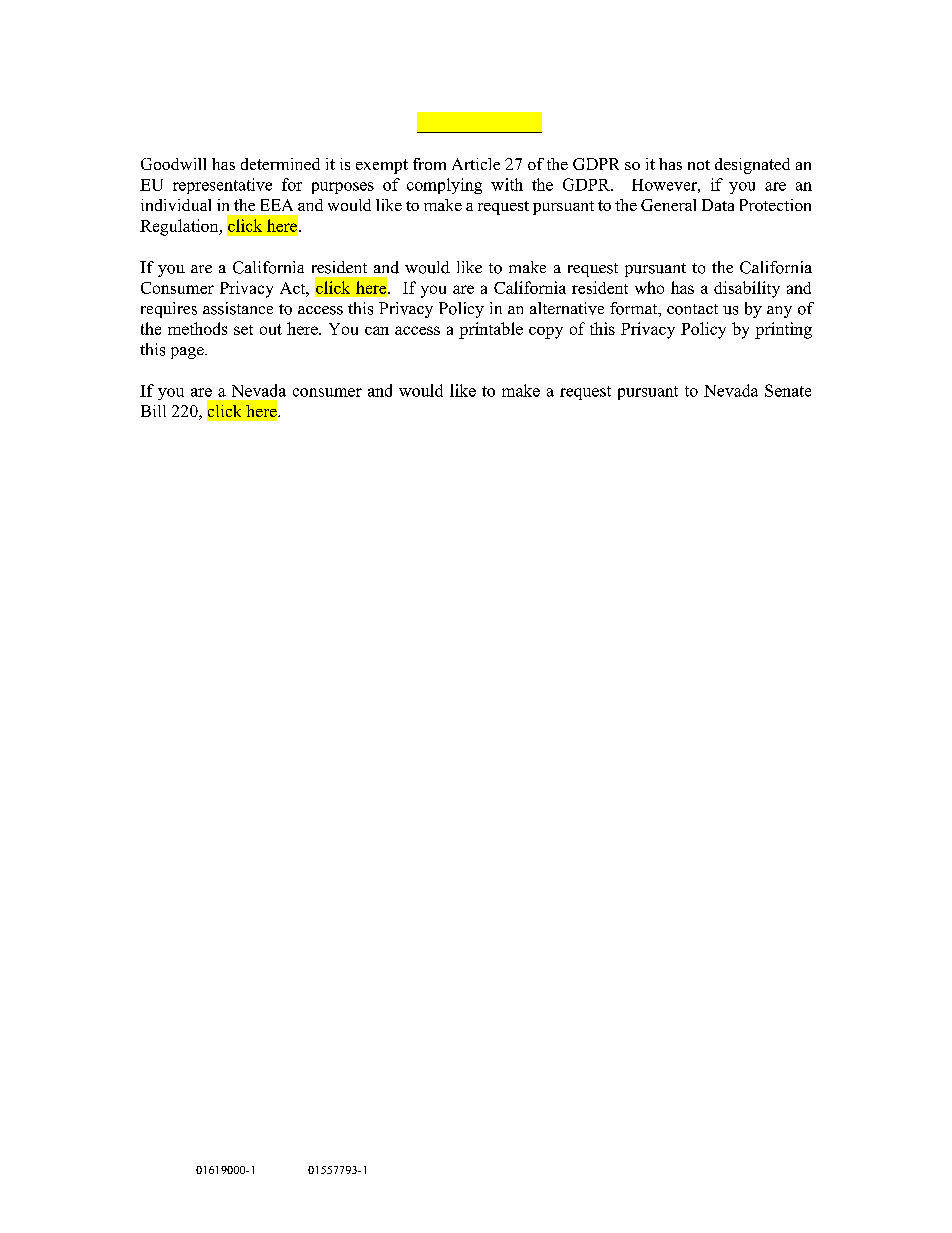  I want to click on Senate, so click(788, 390).
